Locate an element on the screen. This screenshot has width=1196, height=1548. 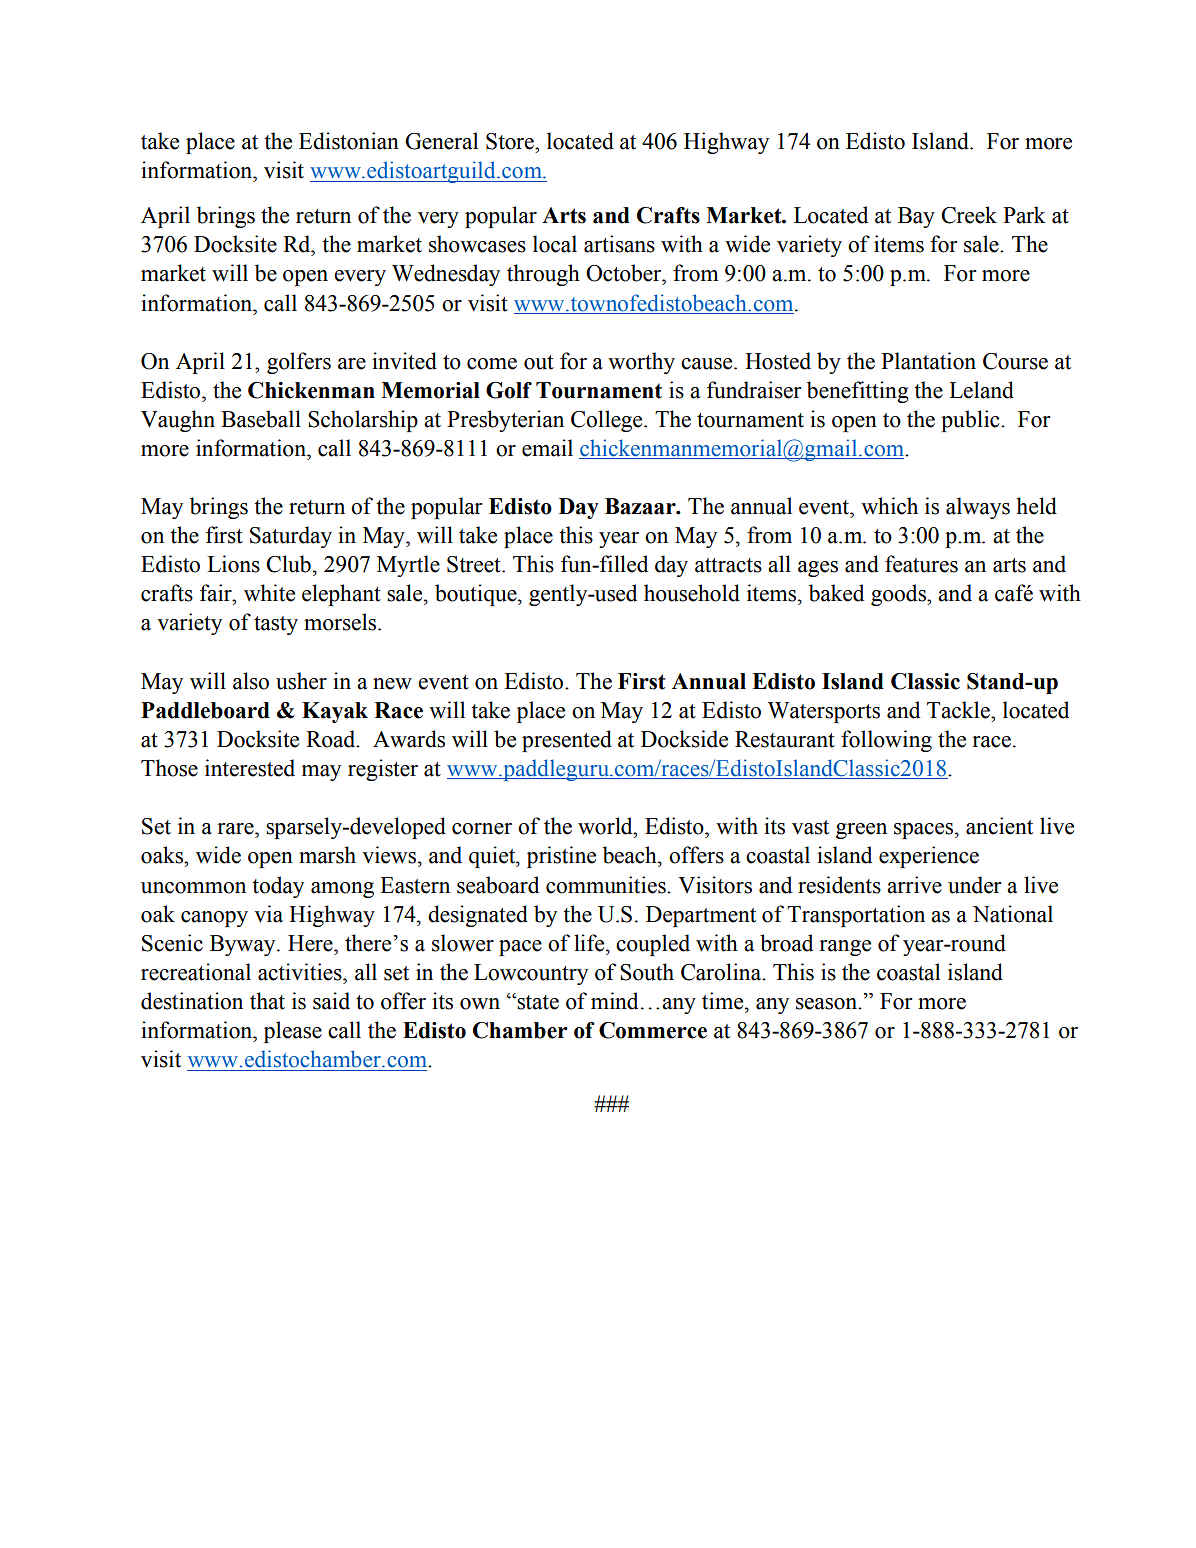
goods is located at coordinates (899, 595).
